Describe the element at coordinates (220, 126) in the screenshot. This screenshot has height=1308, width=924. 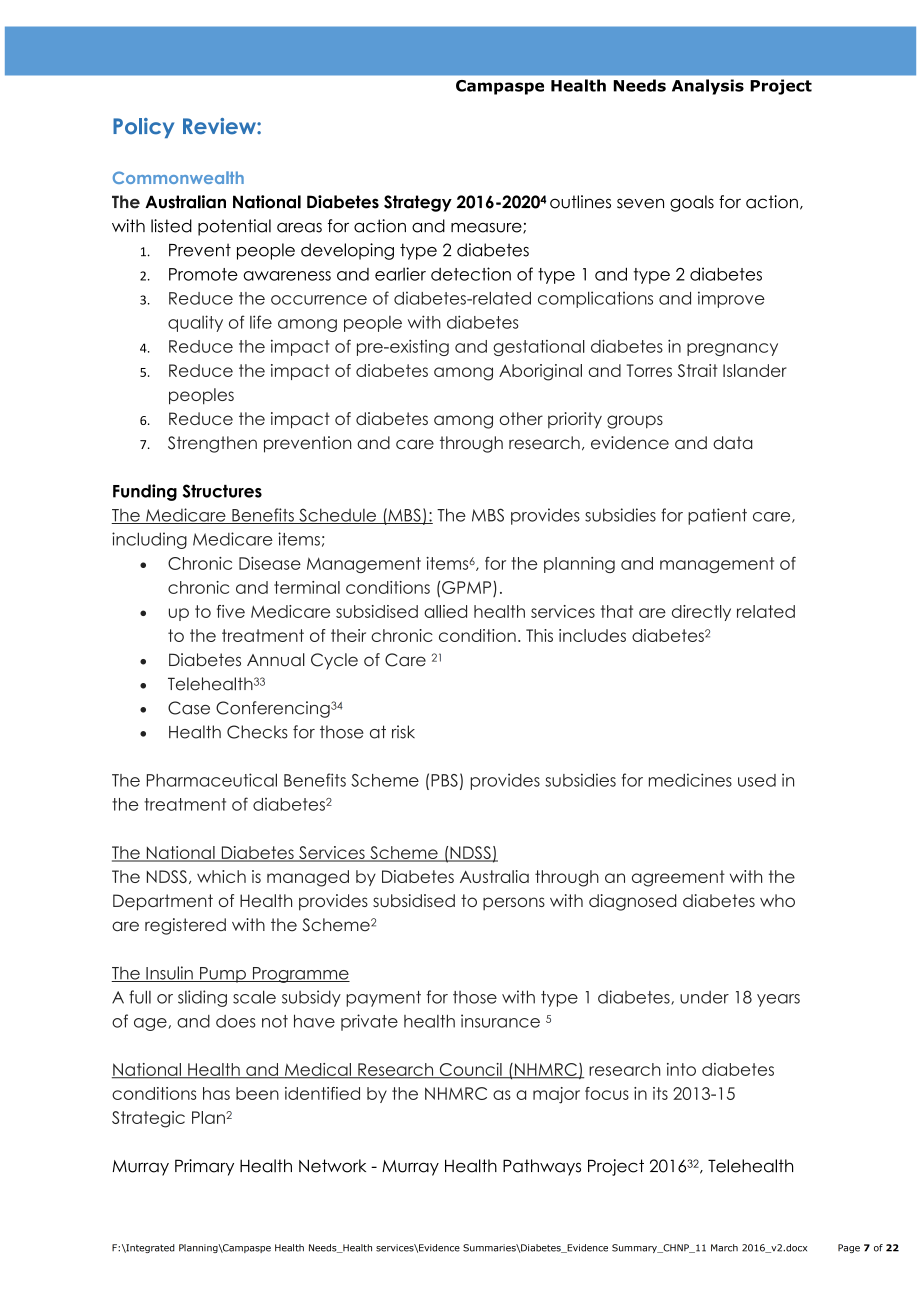
I see `Review` at that location.
